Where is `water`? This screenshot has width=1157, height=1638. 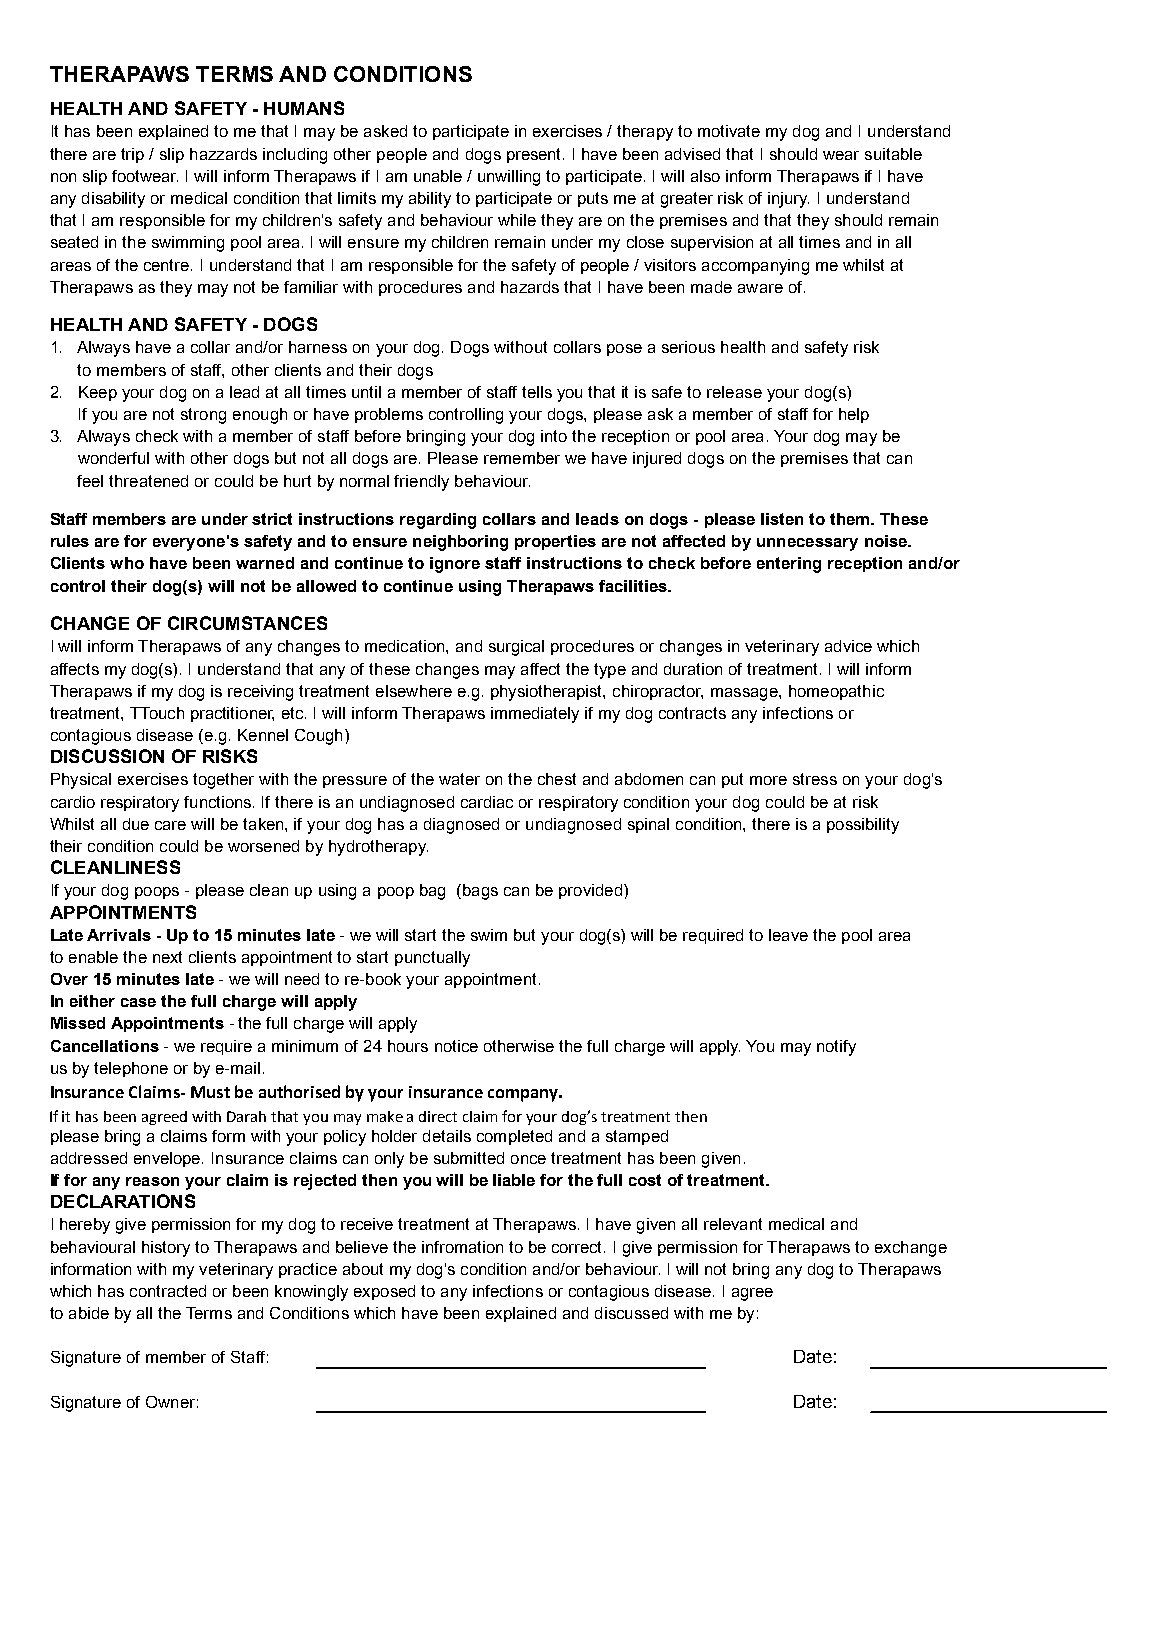
water is located at coordinates (459, 779).
